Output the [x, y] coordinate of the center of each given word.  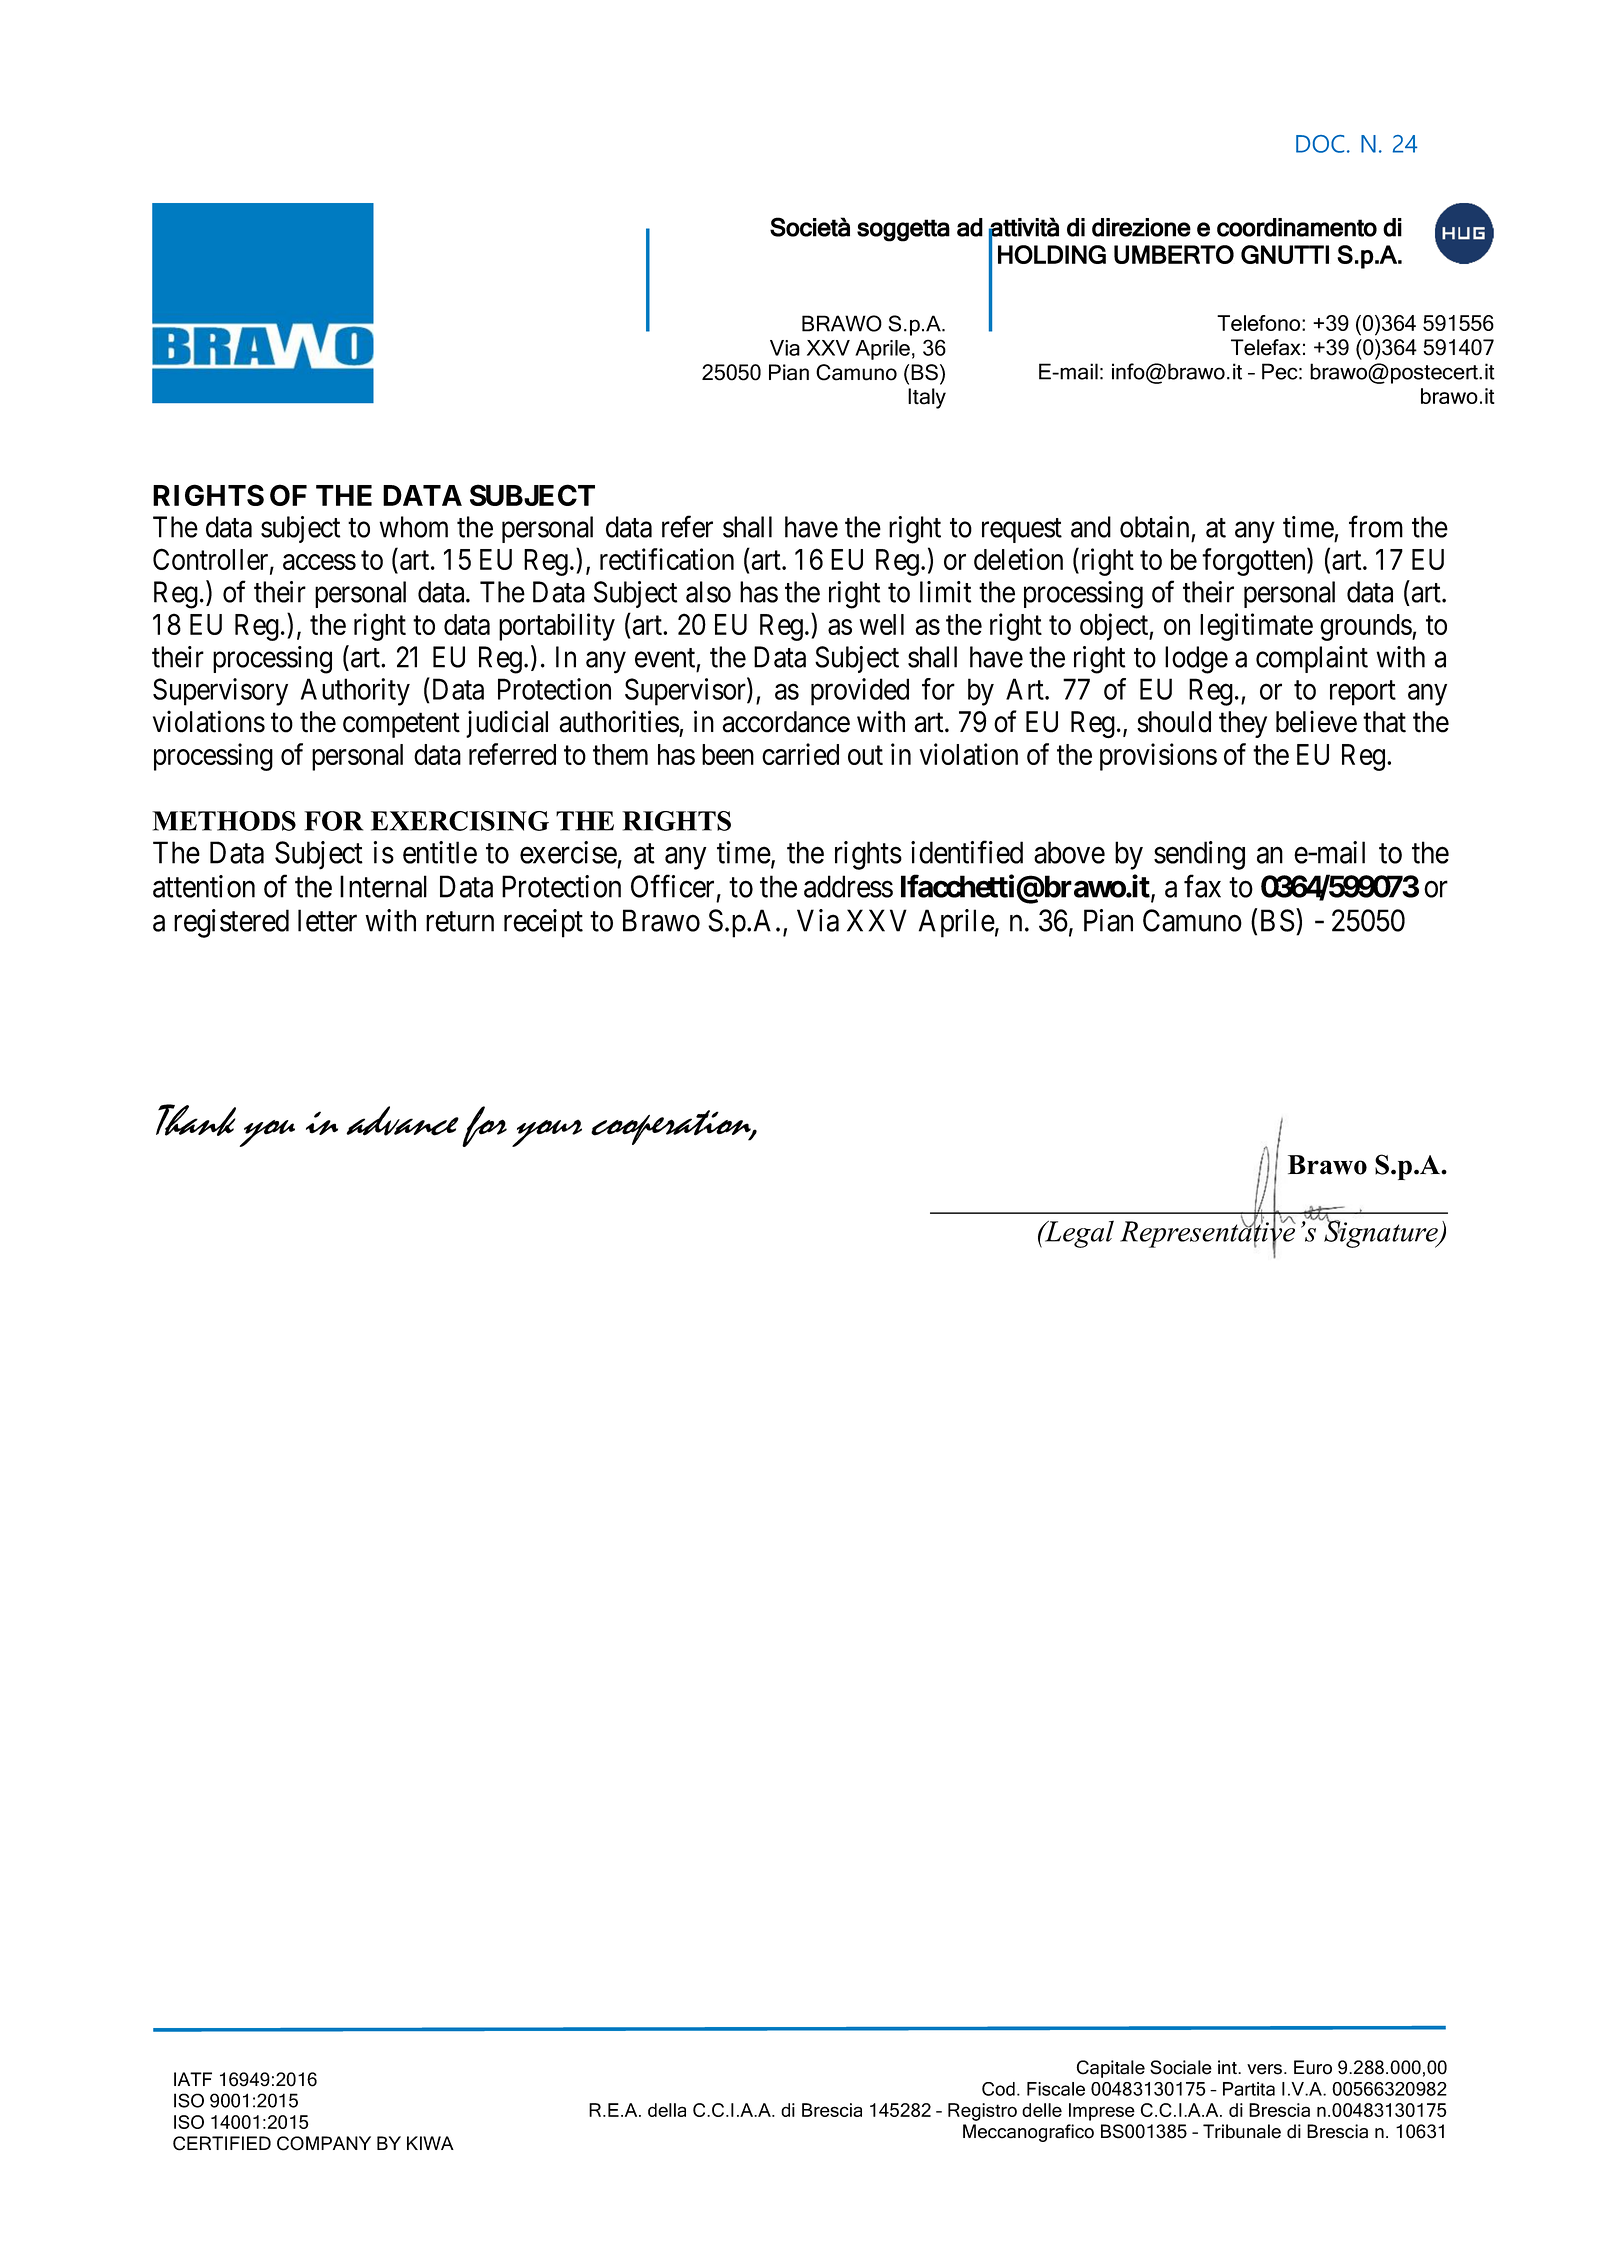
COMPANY [324, 2143]
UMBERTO [1174, 254]
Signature [1381, 1233]
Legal [1078, 1234]
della [667, 2110]
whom [413, 527]
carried [800, 754]
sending [1199, 855]
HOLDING [1052, 254]
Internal [383, 886]
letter [327, 920]
